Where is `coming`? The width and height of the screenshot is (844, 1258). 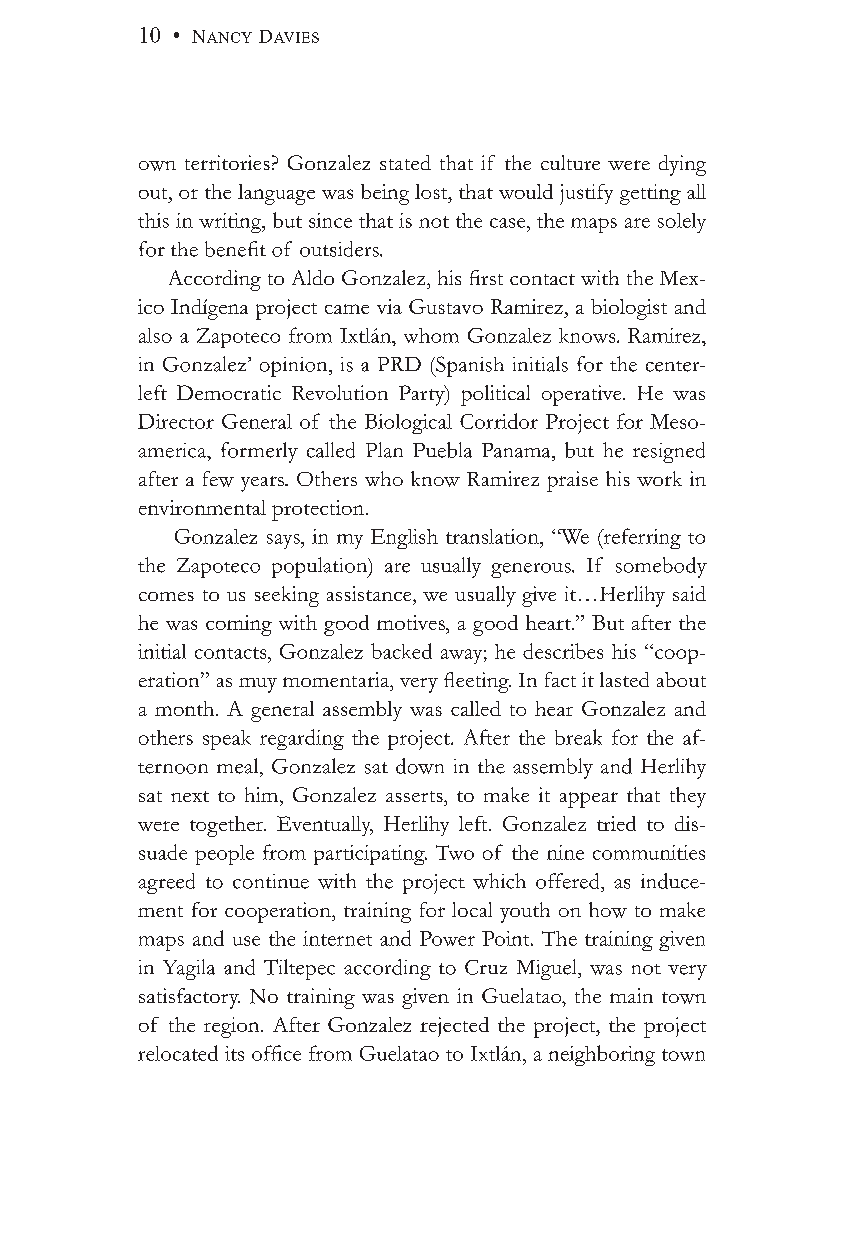
coming is located at coordinates (239, 625).
